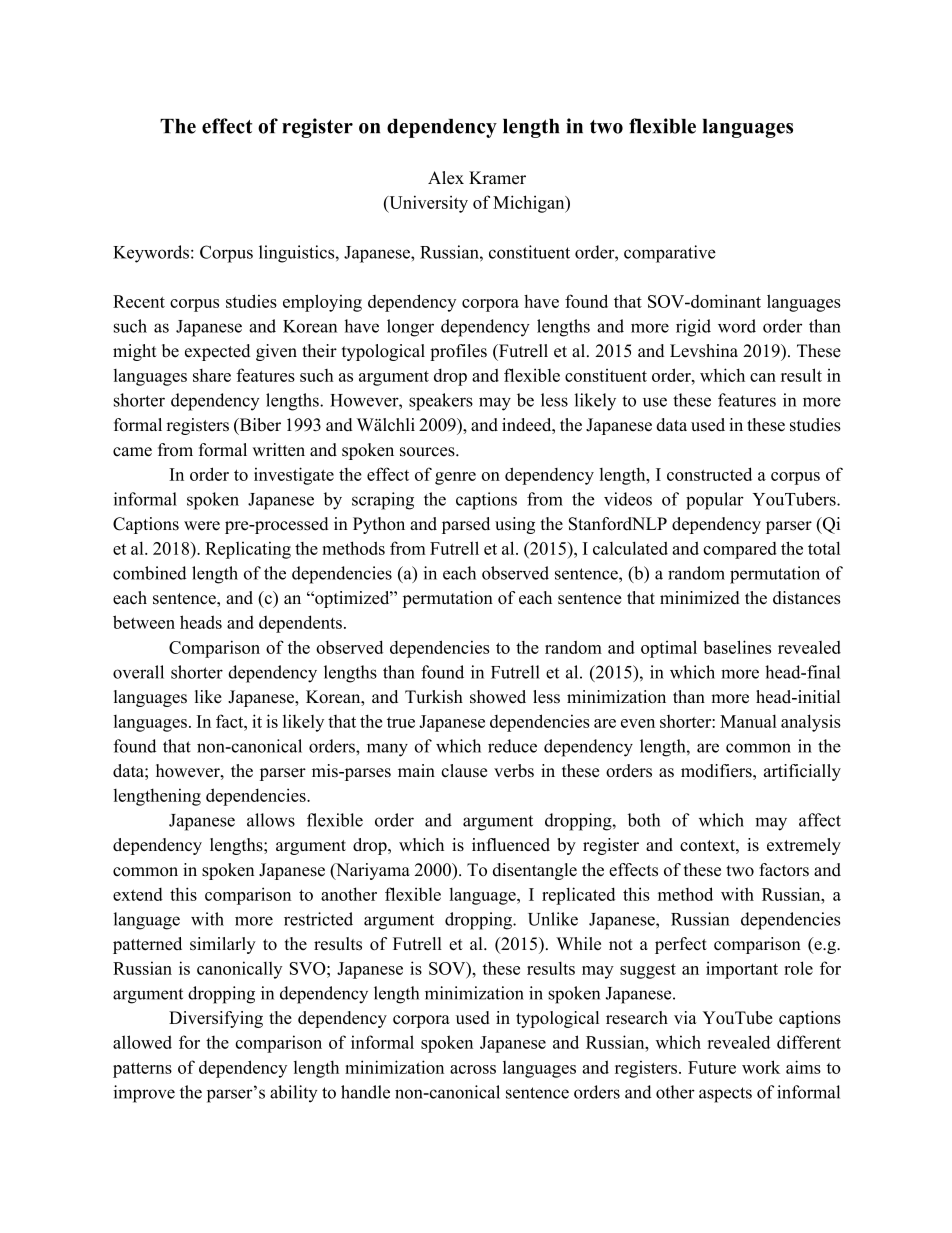 The image size is (952, 1233). I want to click on were, so click(202, 526).
